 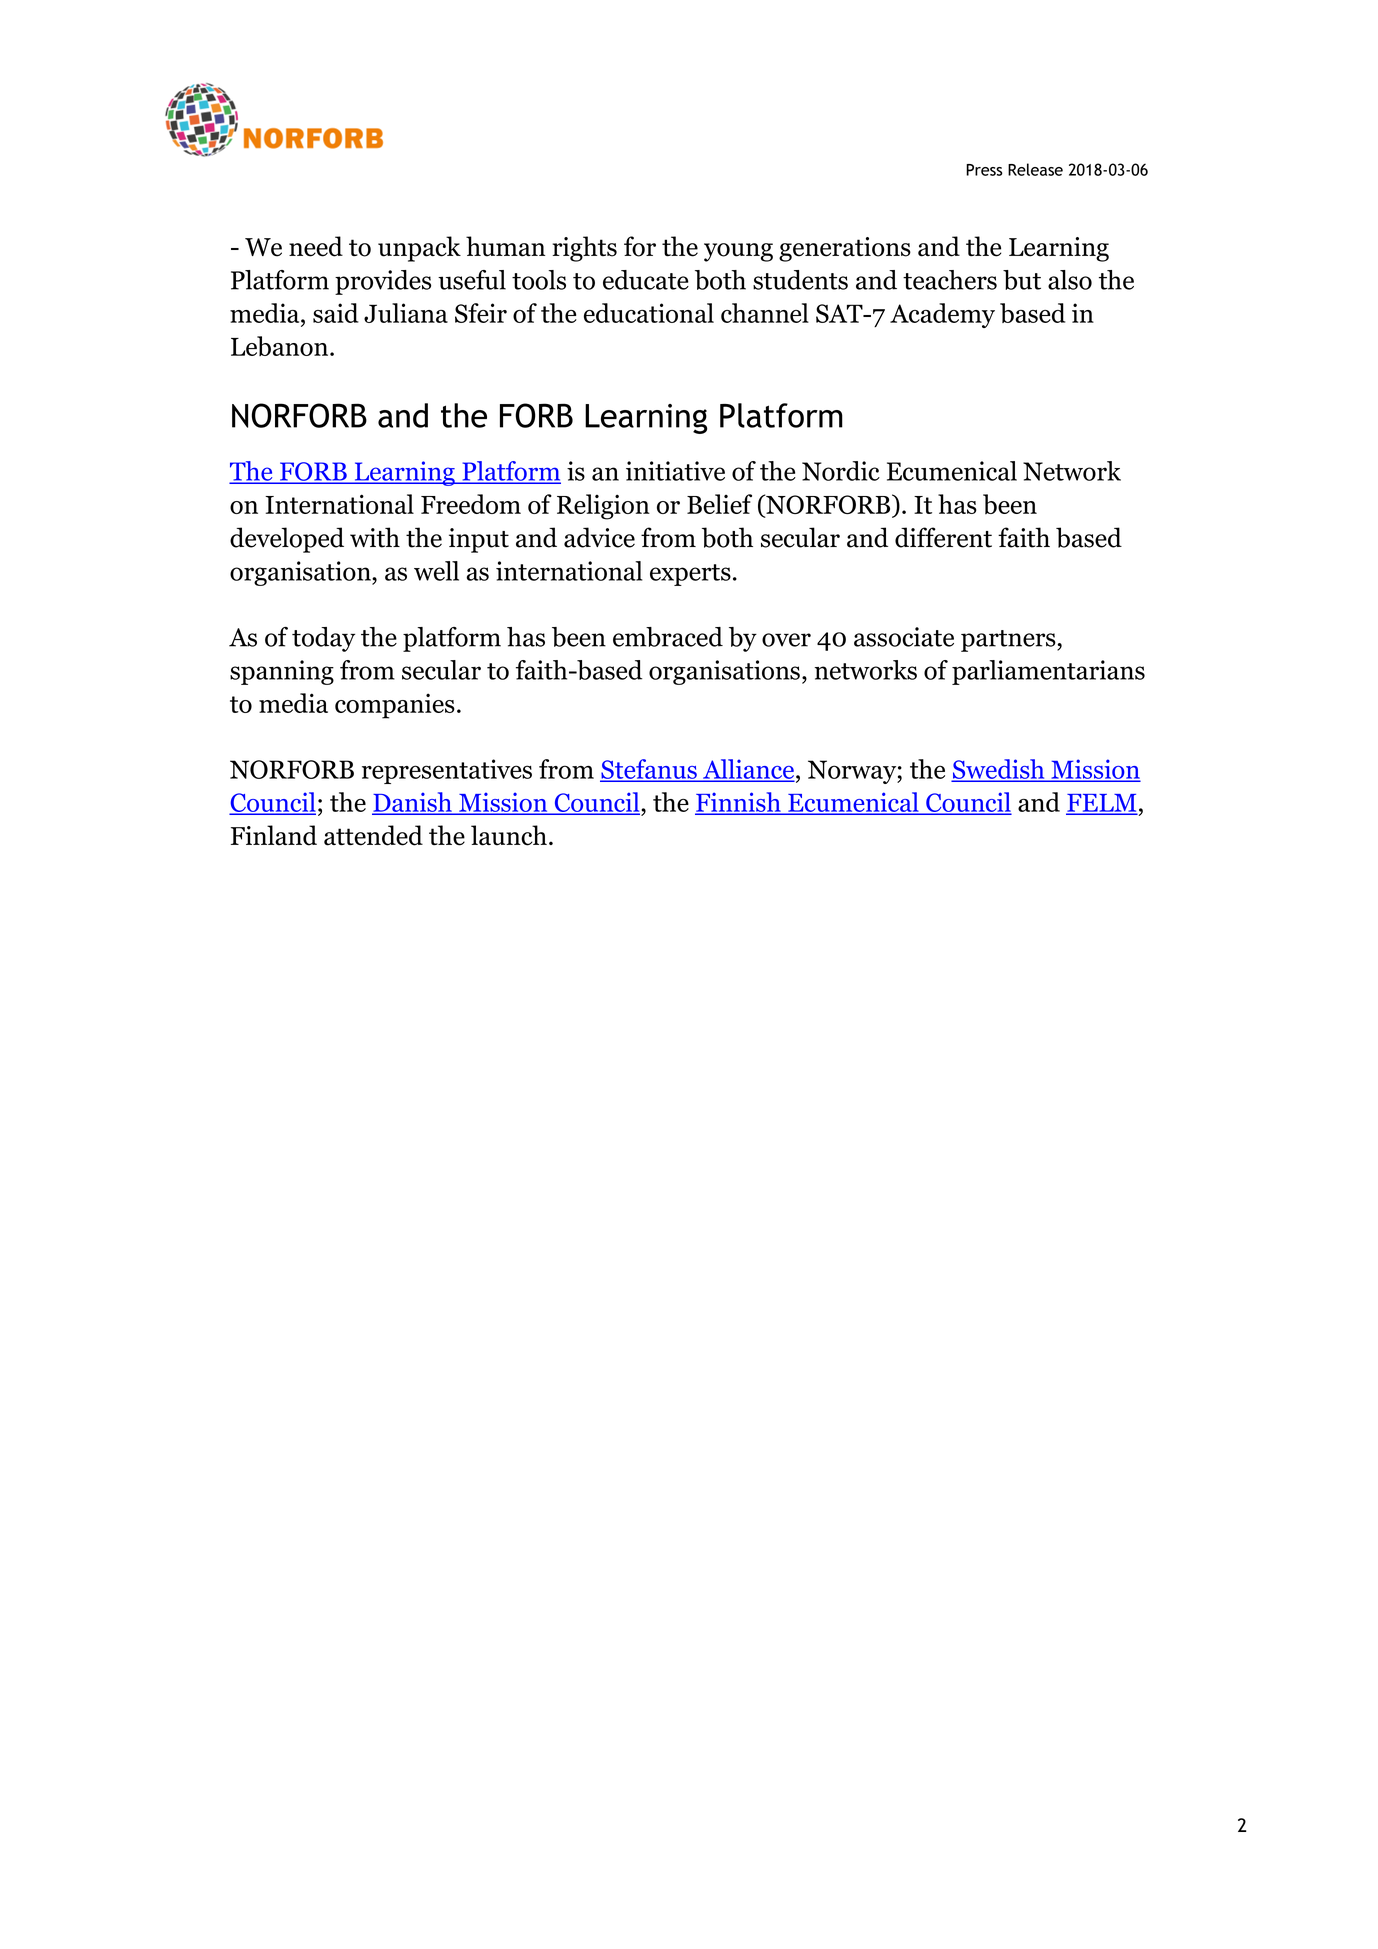 I want to click on need, so click(x=316, y=246).
